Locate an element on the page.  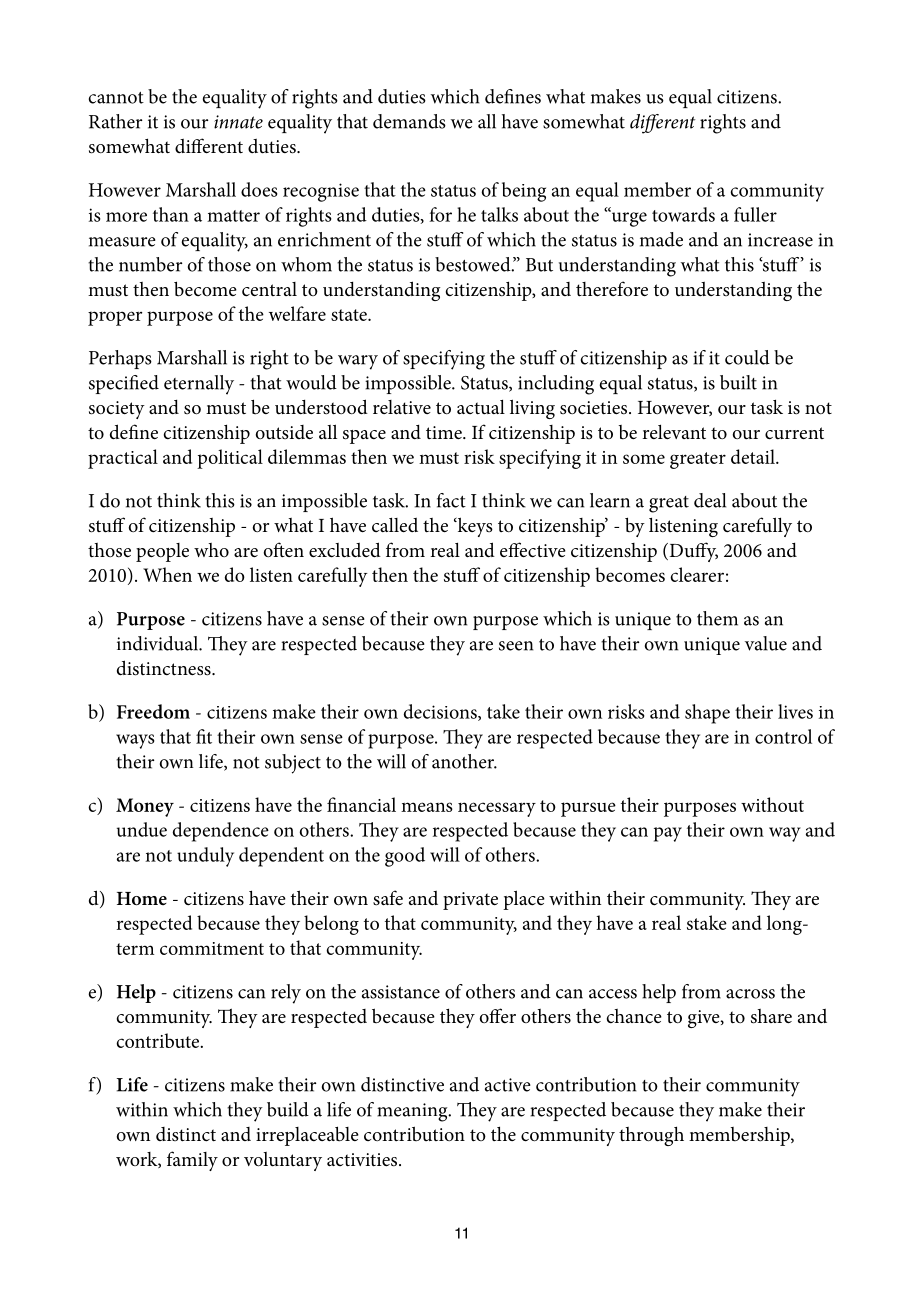
demands is located at coordinates (409, 121).
